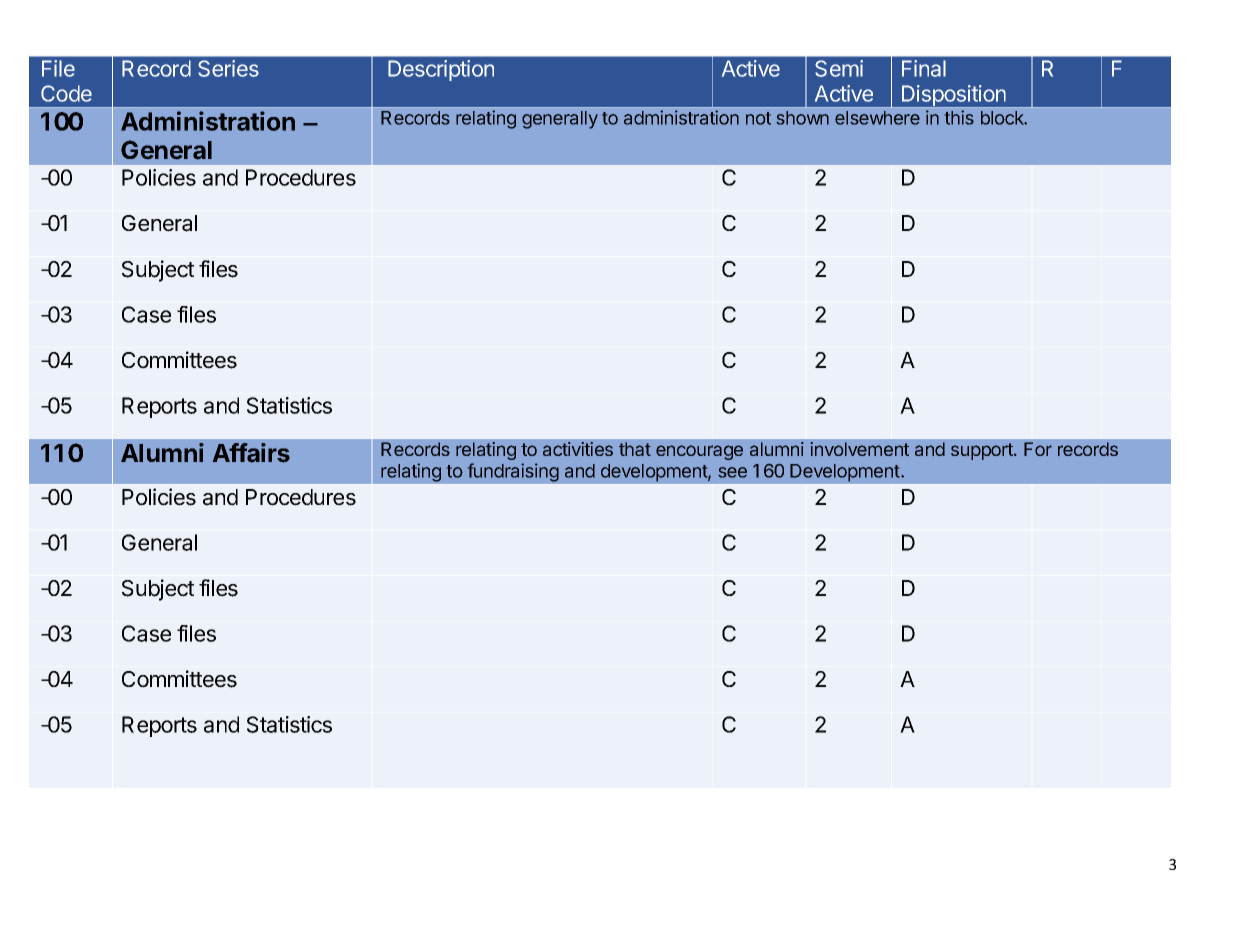 This screenshot has width=1233, height=952. Describe the element at coordinates (924, 68) in the screenshot. I see `Final` at that location.
